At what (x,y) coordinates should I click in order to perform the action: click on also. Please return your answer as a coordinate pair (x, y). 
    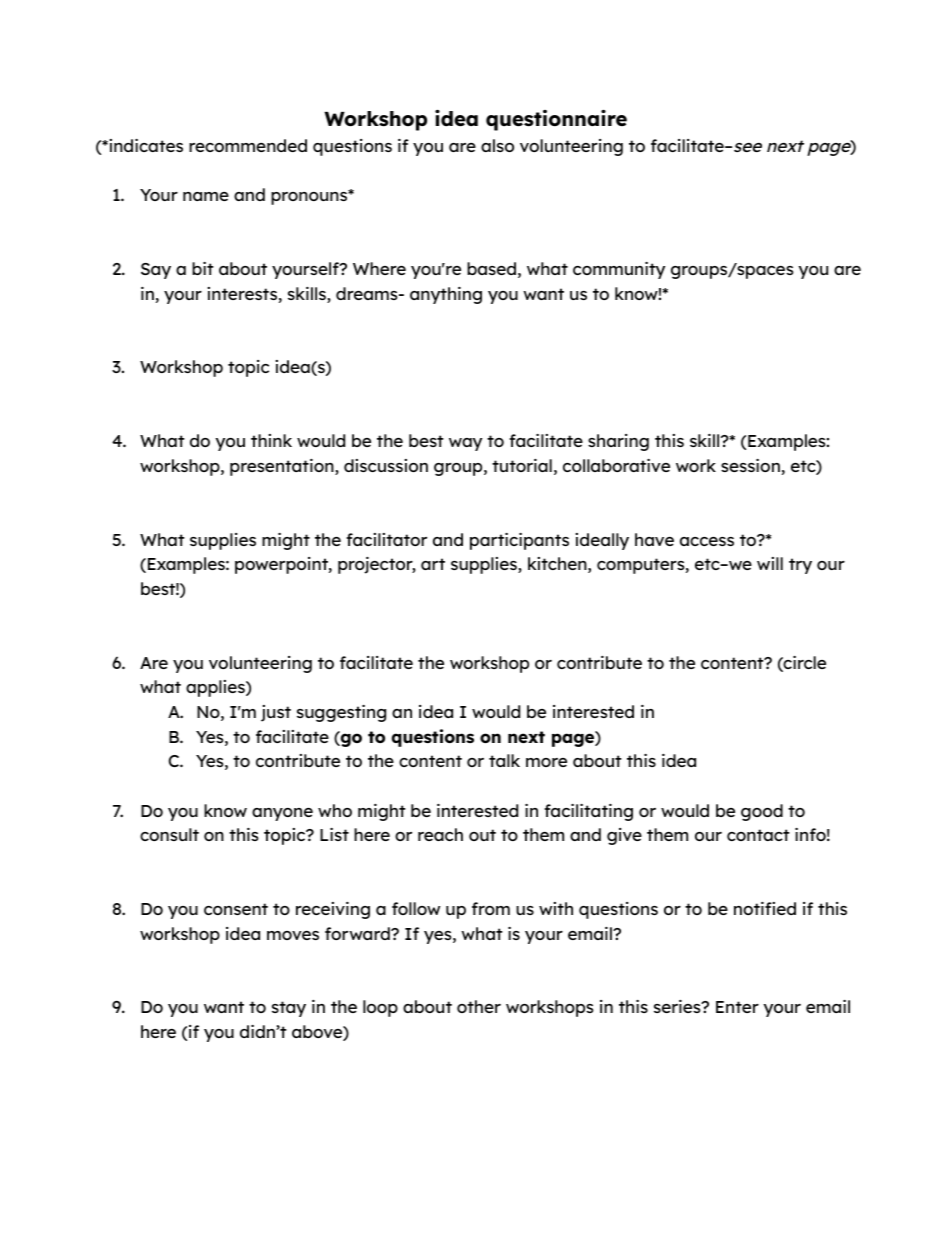
    Looking at the image, I should click on (497, 145).
